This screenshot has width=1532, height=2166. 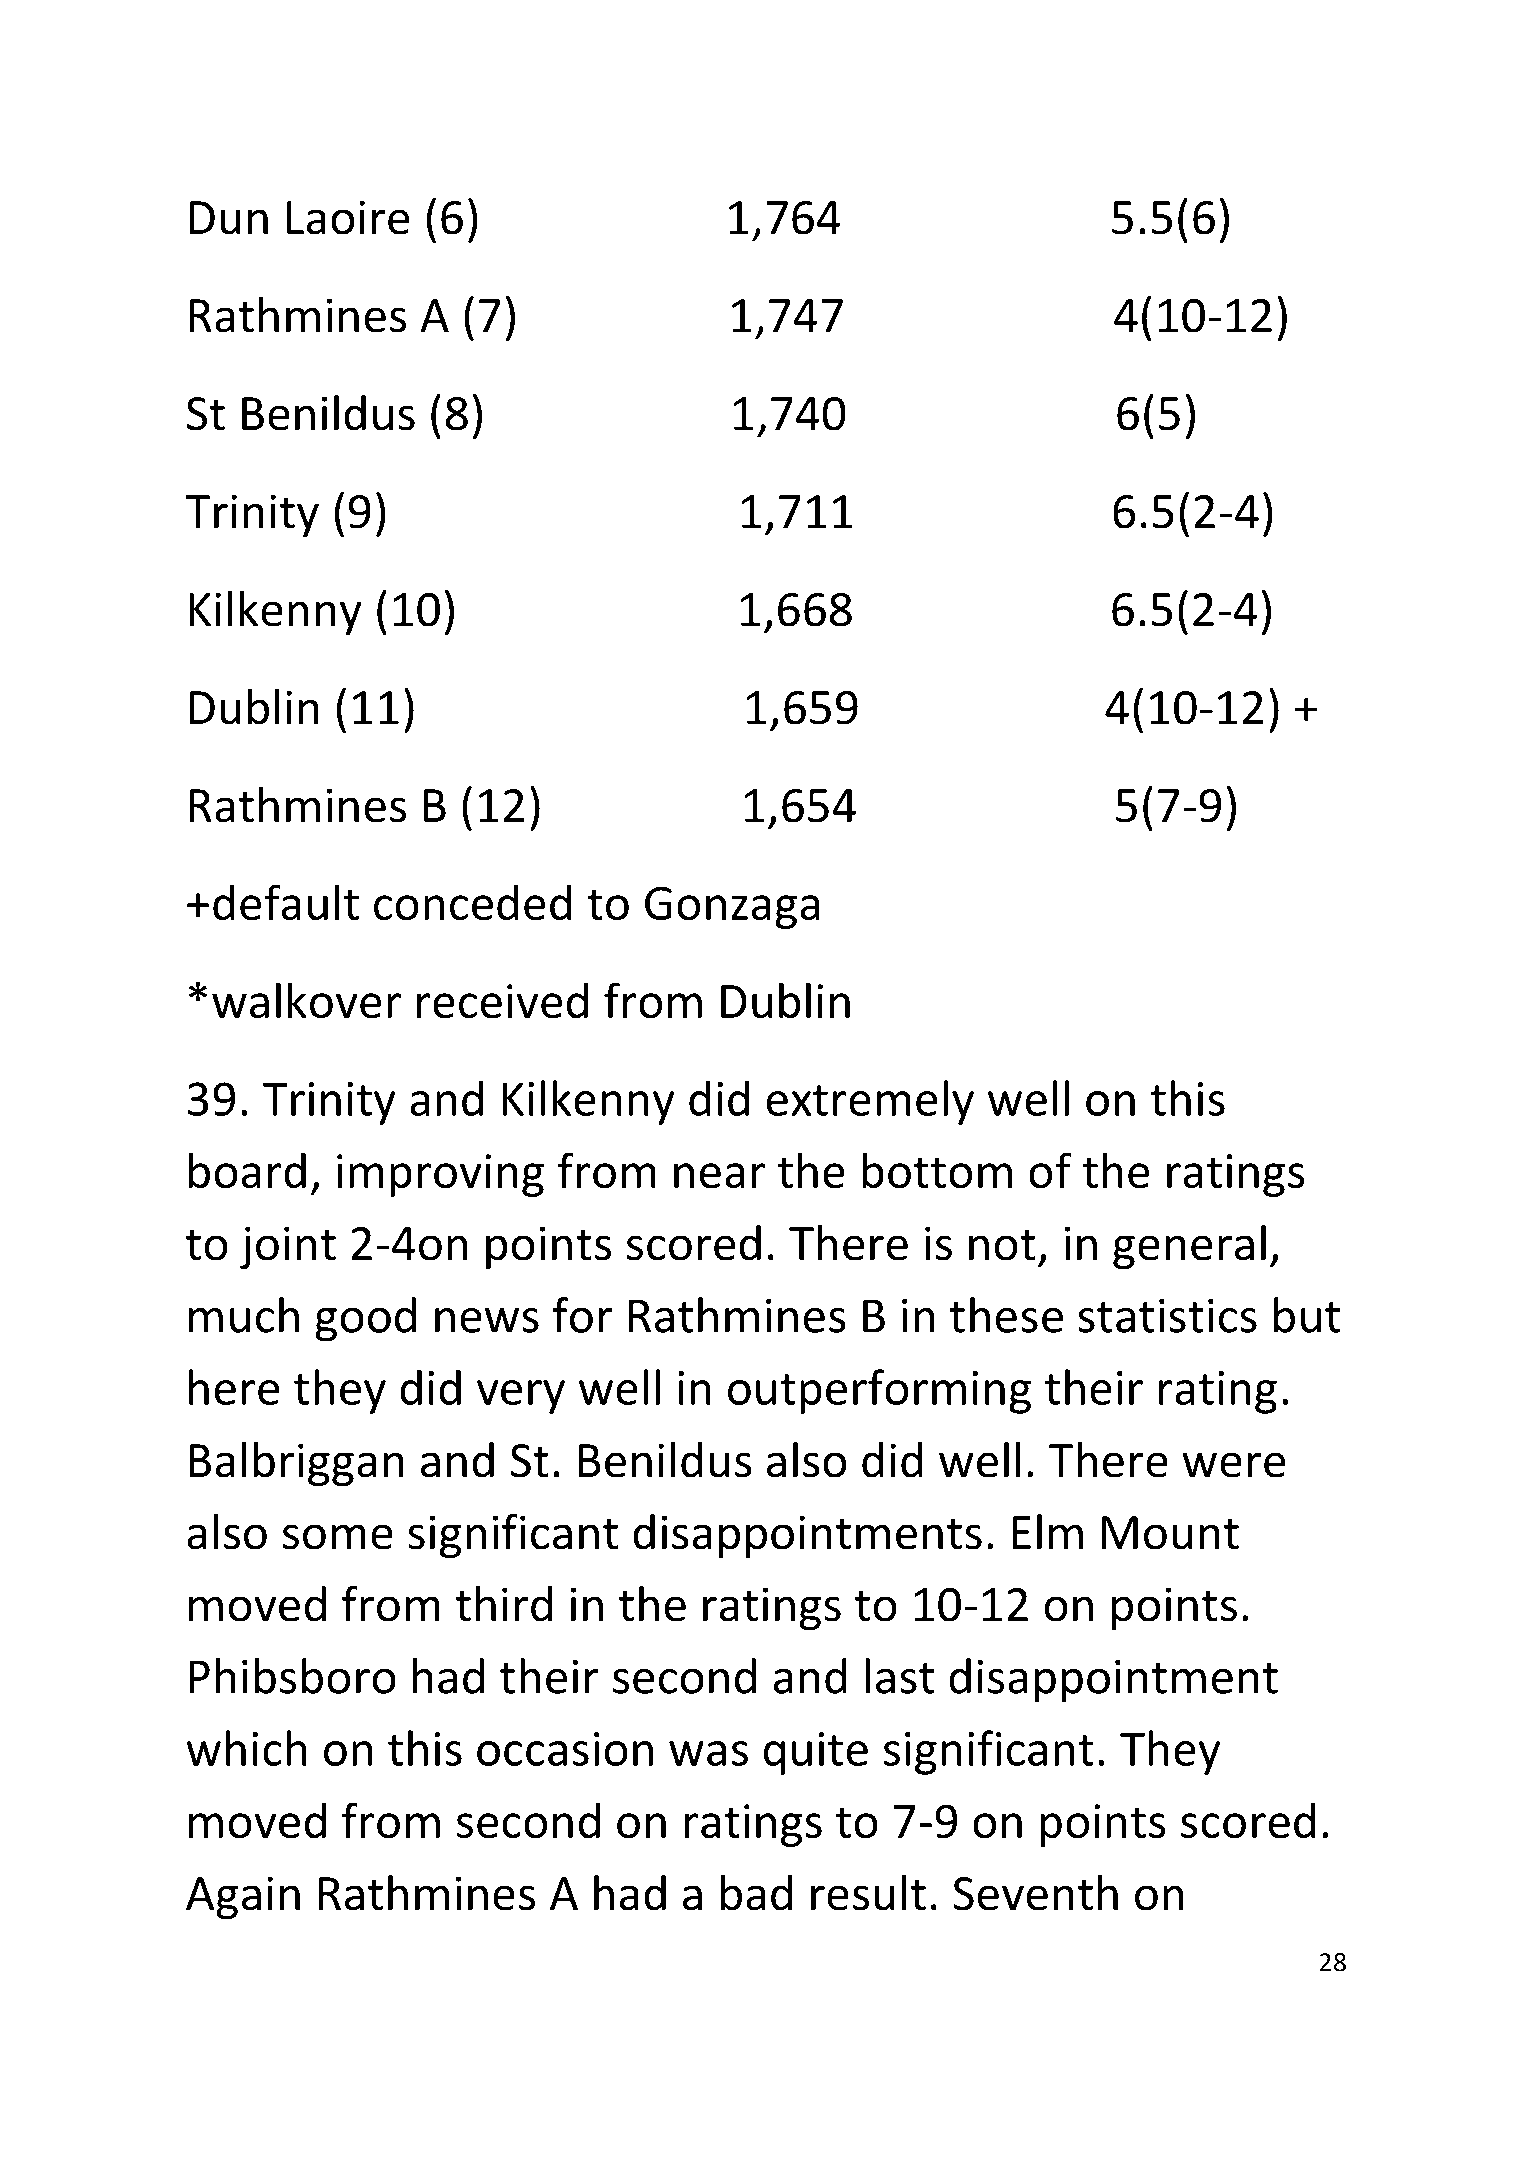 I want to click on default, so click(x=286, y=902).
